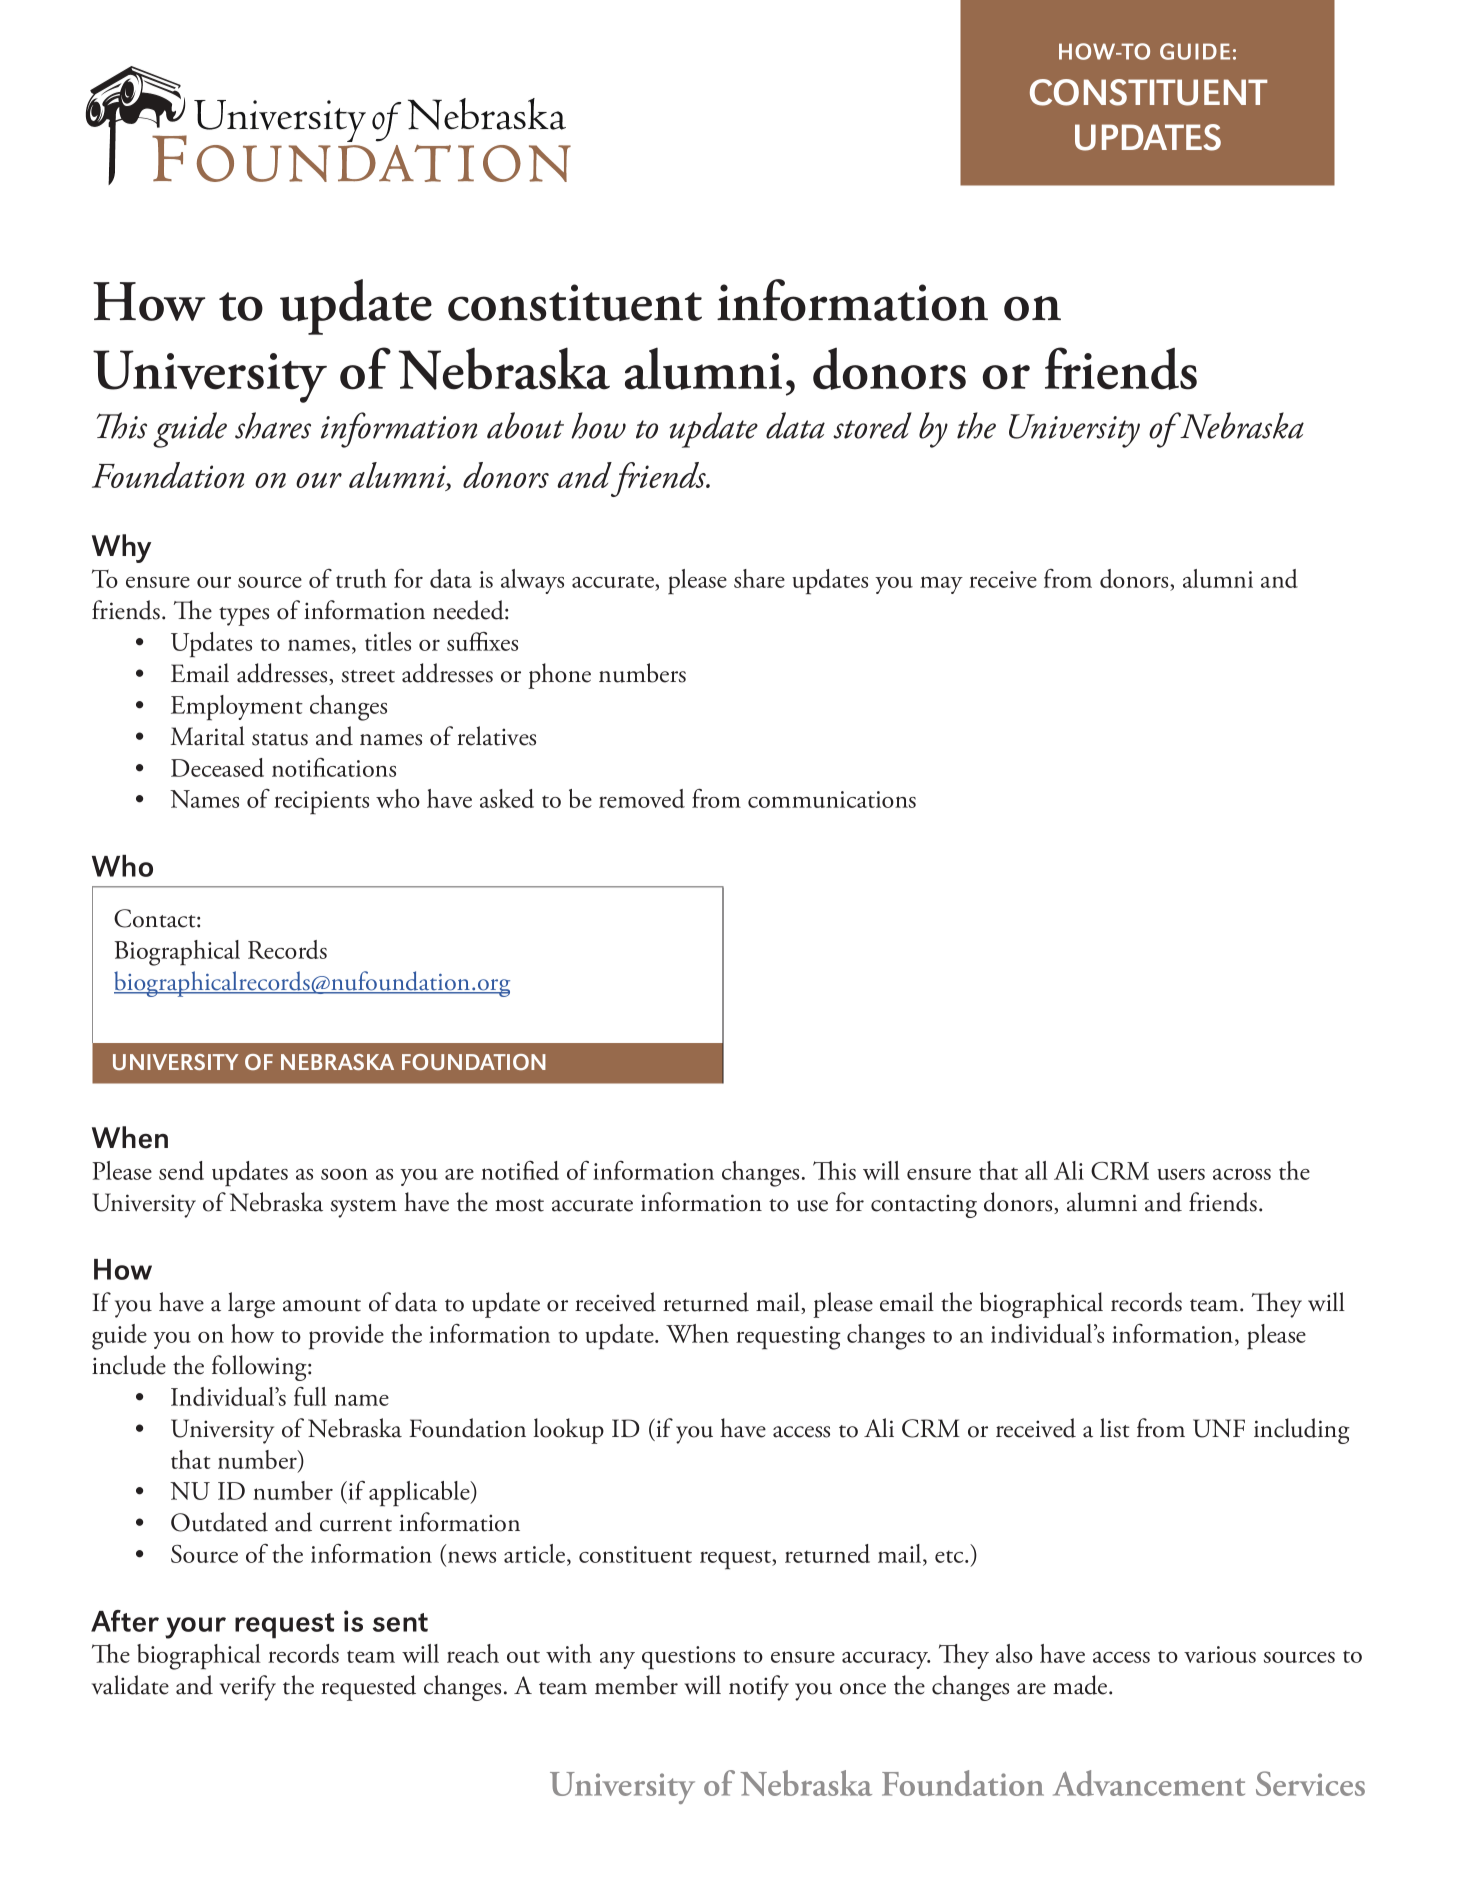  What do you see at coordinates (1149, 1783) in the image?
I see `Advancement` at bounding box center [1149, 1783].
